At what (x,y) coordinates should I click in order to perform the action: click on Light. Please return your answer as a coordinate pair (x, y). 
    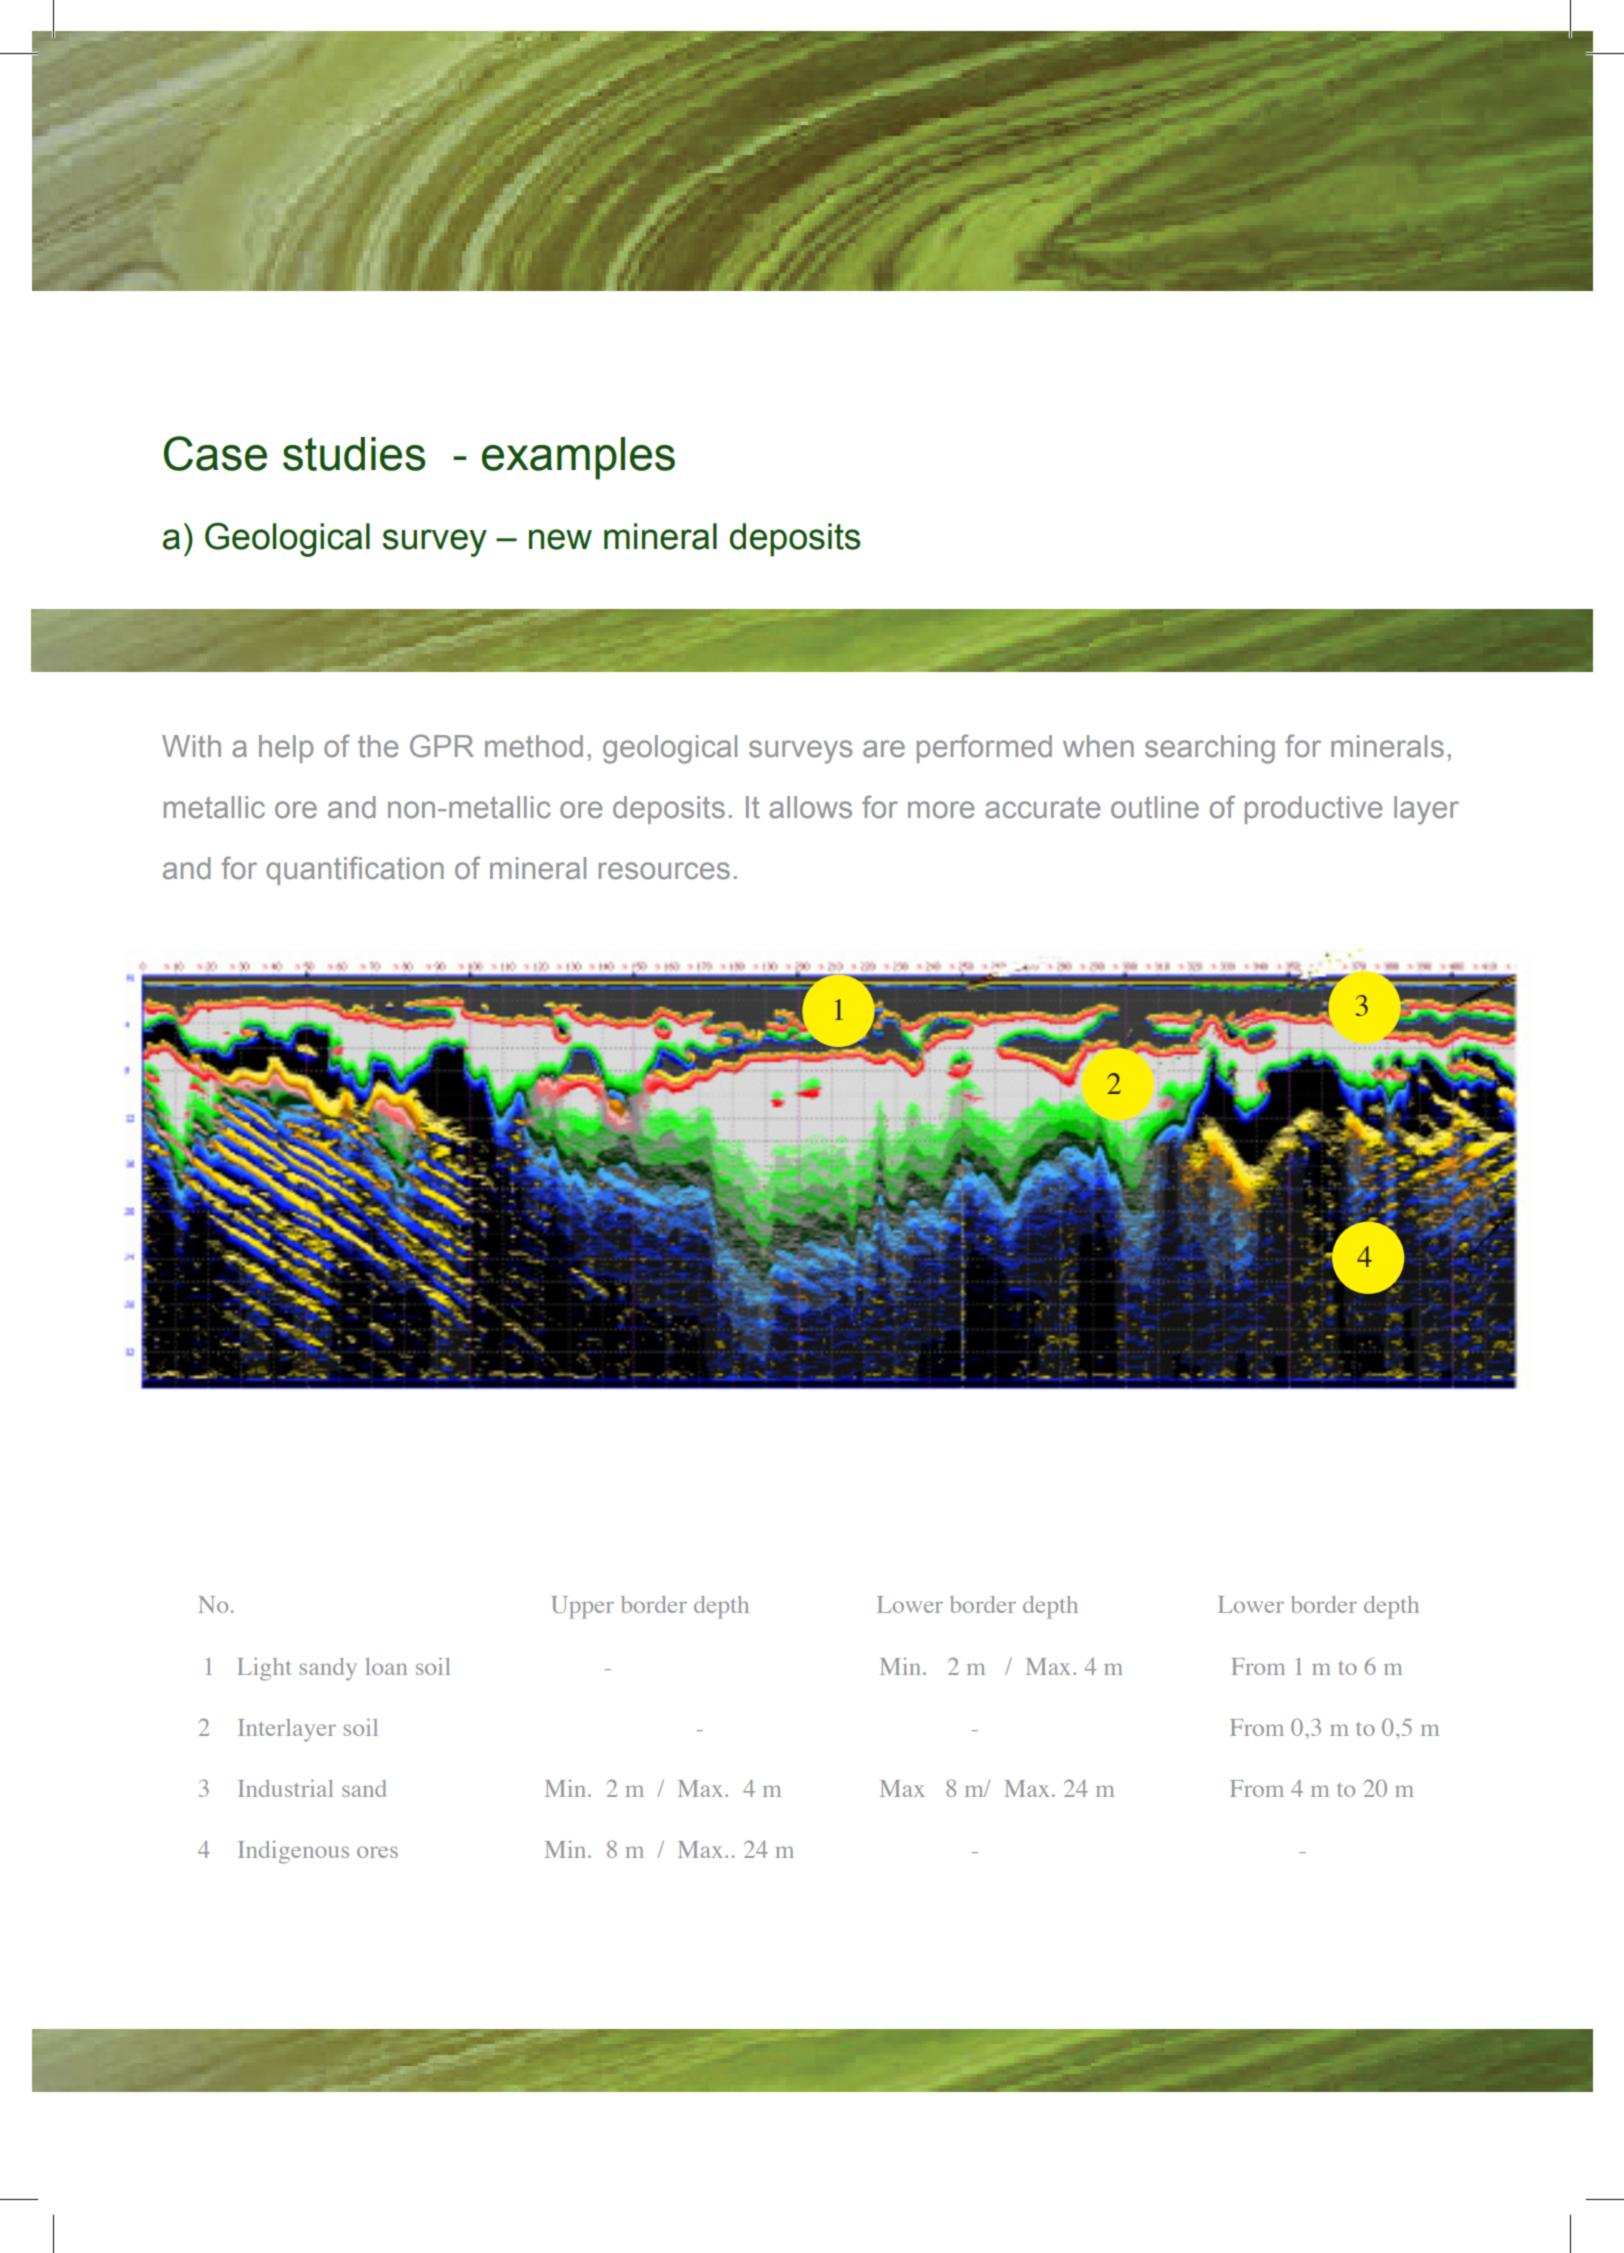
    Looking at the image, I should click on (264, 1669).
